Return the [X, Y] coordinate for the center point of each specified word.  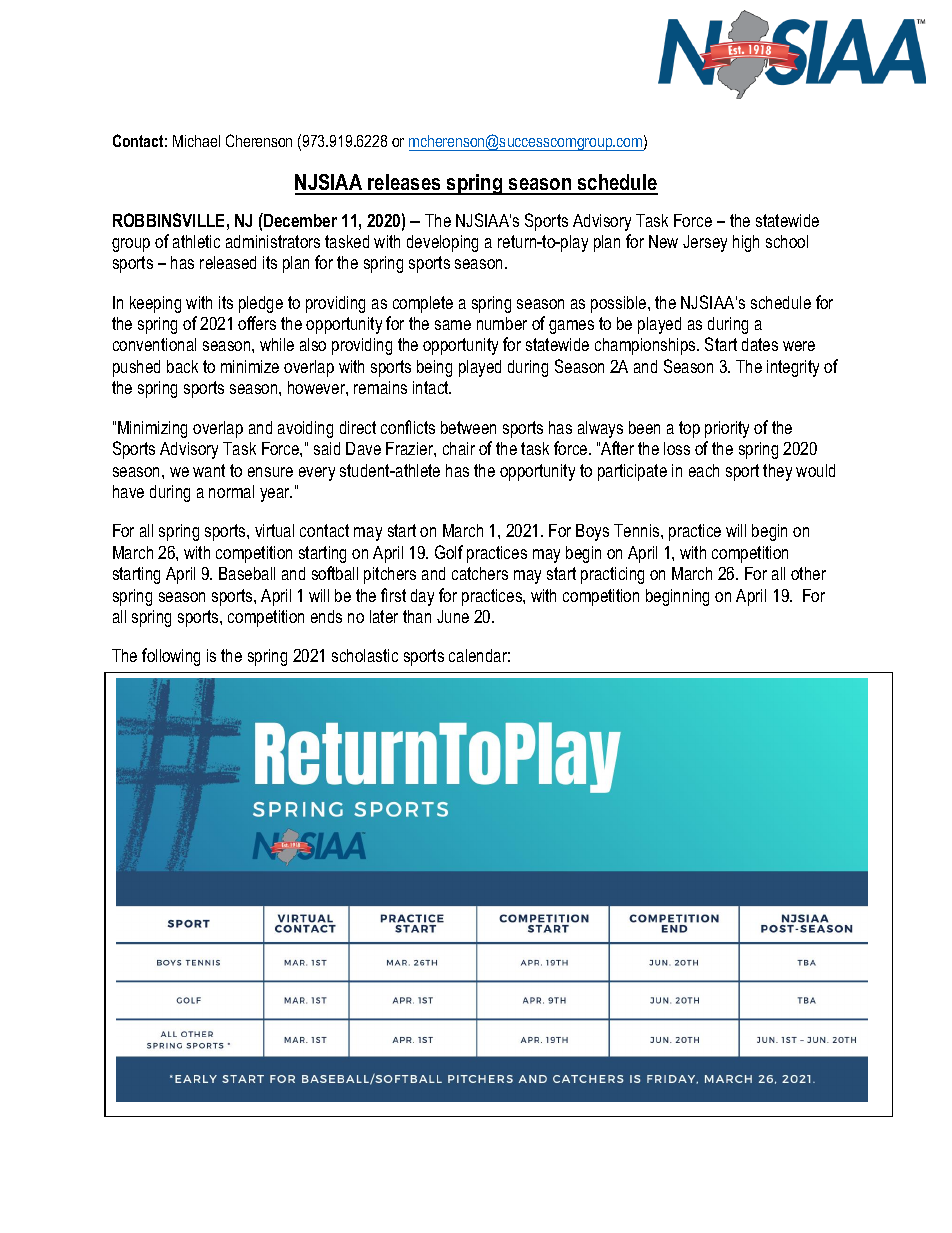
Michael [196, 141]
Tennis [638, 530]
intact [432, 387]
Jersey [705, 243]
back [182, 366]
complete [423, 304]
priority [727, 429]
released [228, 262]
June [453, 616]
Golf [449, 552]
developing [442, 243]
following [171, 657]
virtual [274, 530]
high [746, 243]
